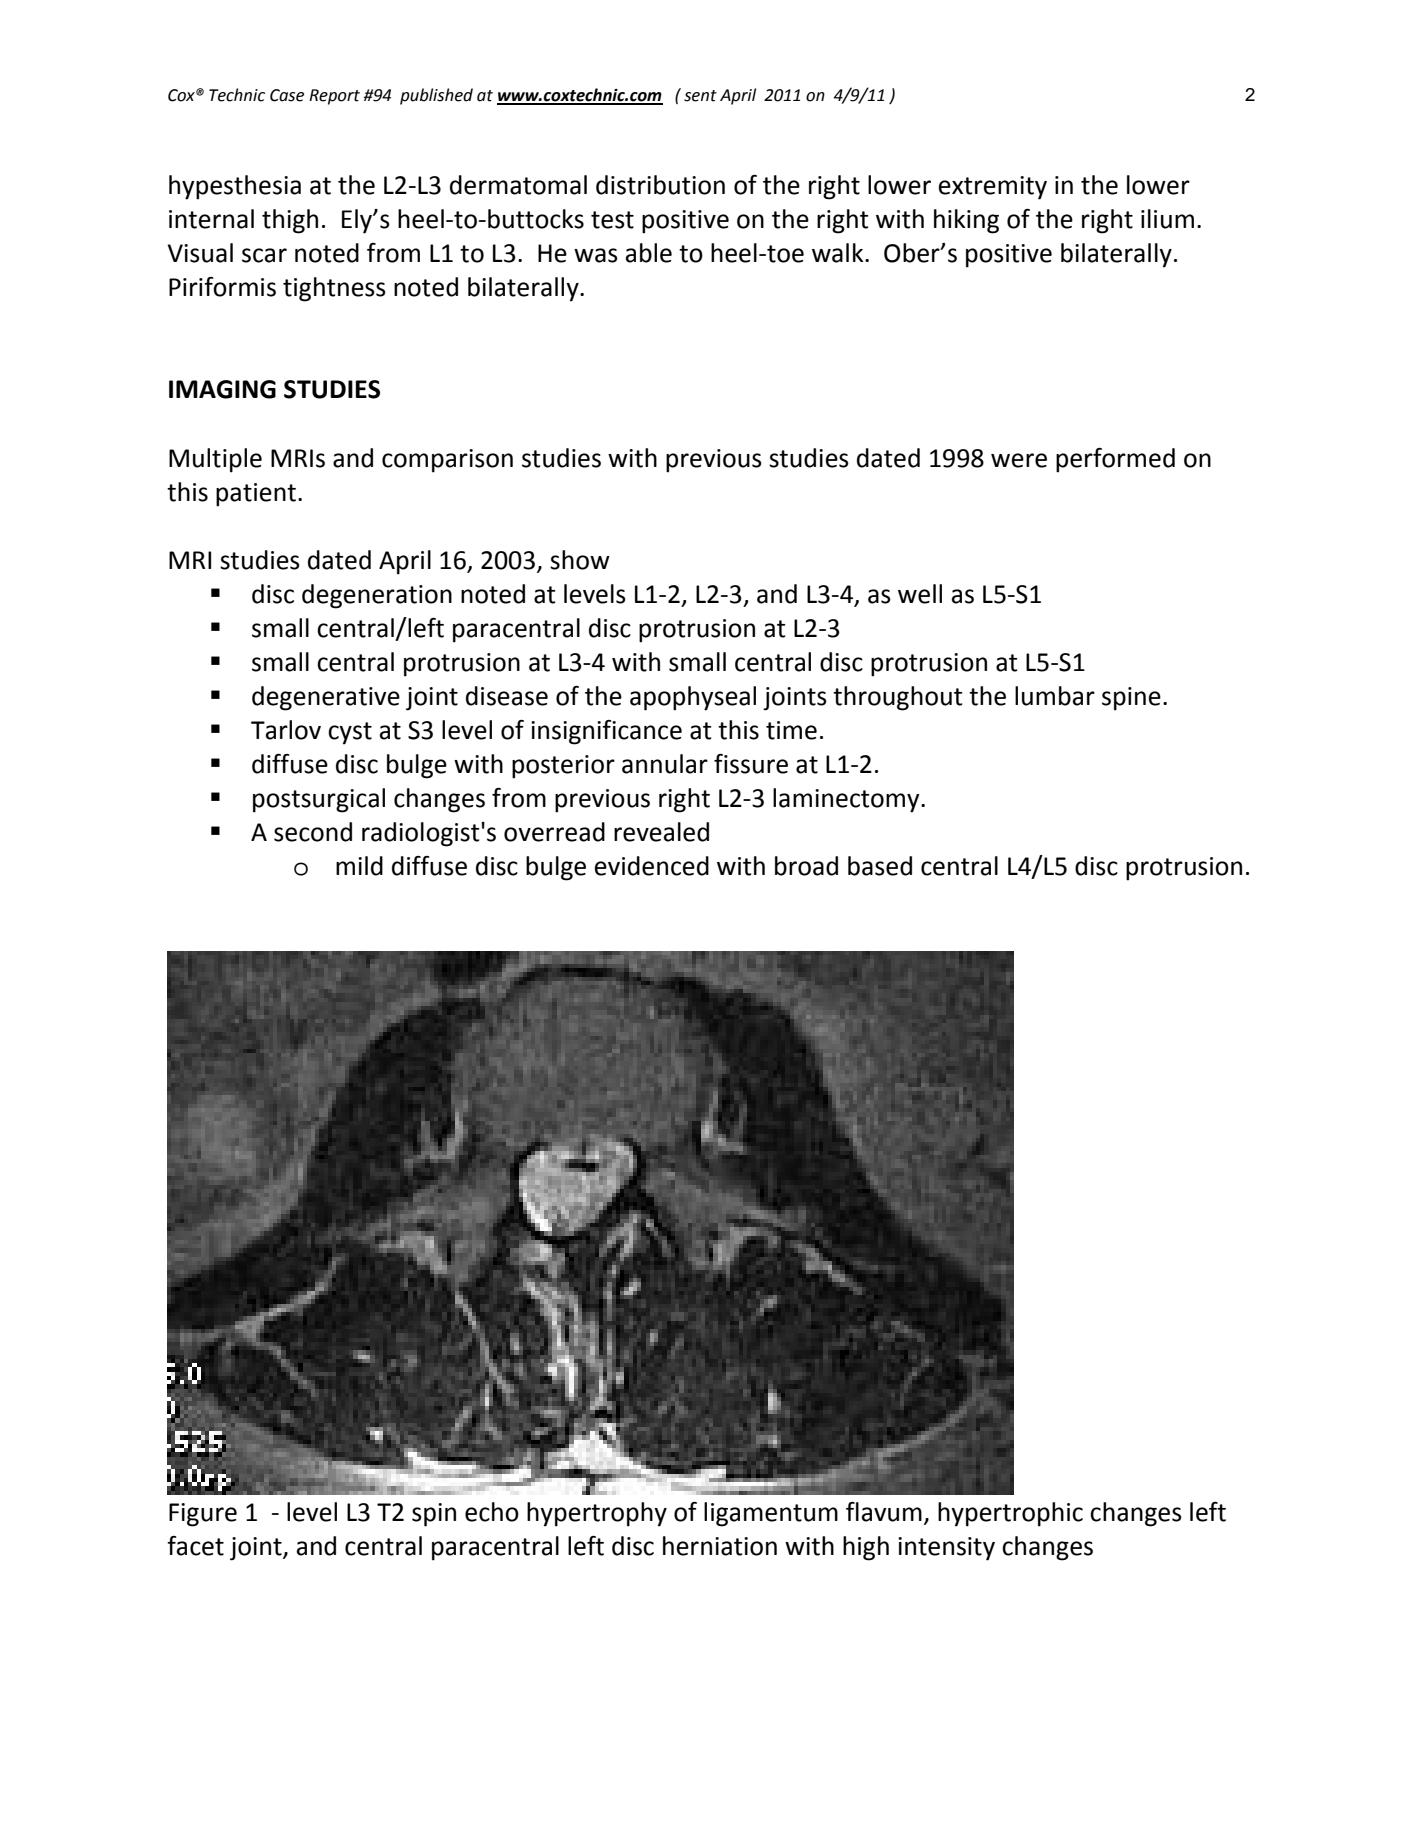 The width and height of the screenshot is (1423, 1842). Describe the element at coordinates (334, 97) in the screenshot. I see `Report` at that location.
